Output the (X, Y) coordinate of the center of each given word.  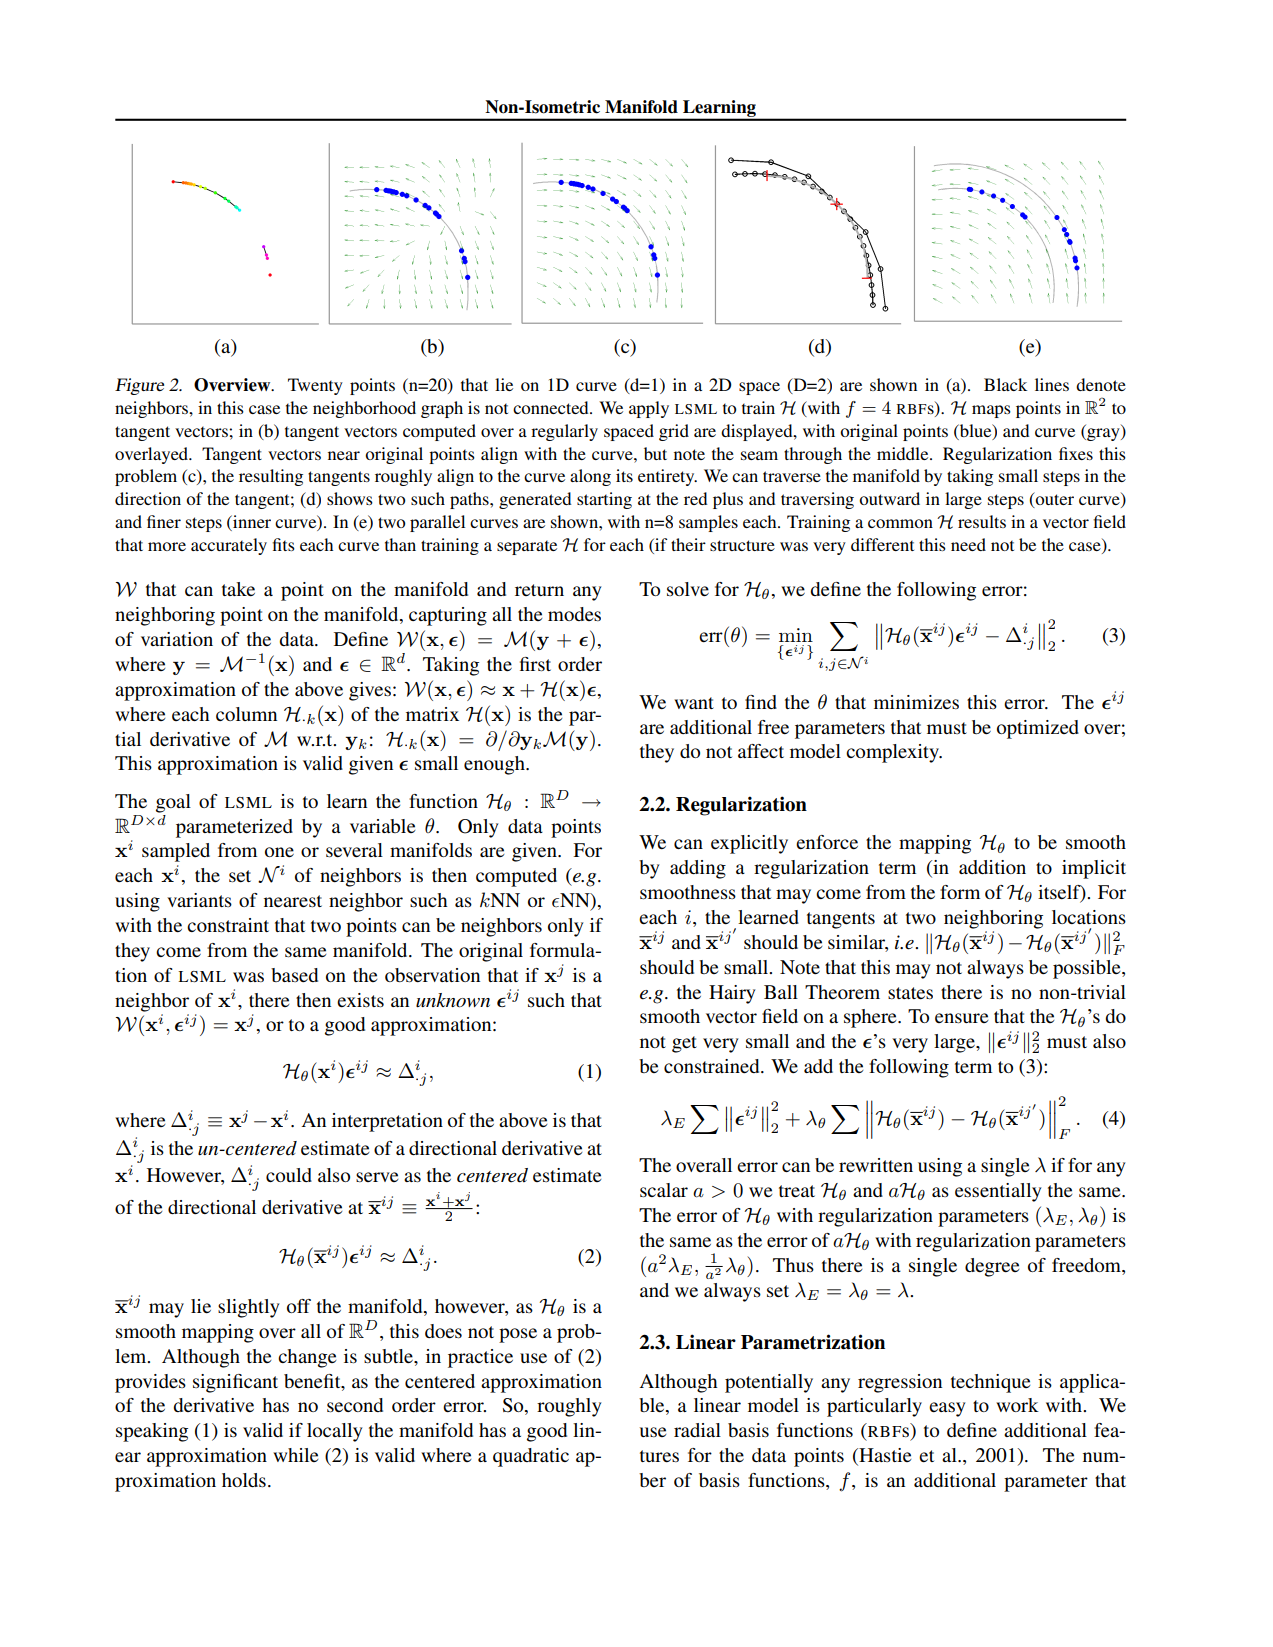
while (295, 1455)
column (246, 714)
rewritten (876, 1165)
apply (649, 409)
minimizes (916, 702)
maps (991, 411)
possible (1088, 969)
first (535, 664)
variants (199, 900)
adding (698, 869)
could (289, 1175)
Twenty (315, 386)
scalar (664, 1190)
